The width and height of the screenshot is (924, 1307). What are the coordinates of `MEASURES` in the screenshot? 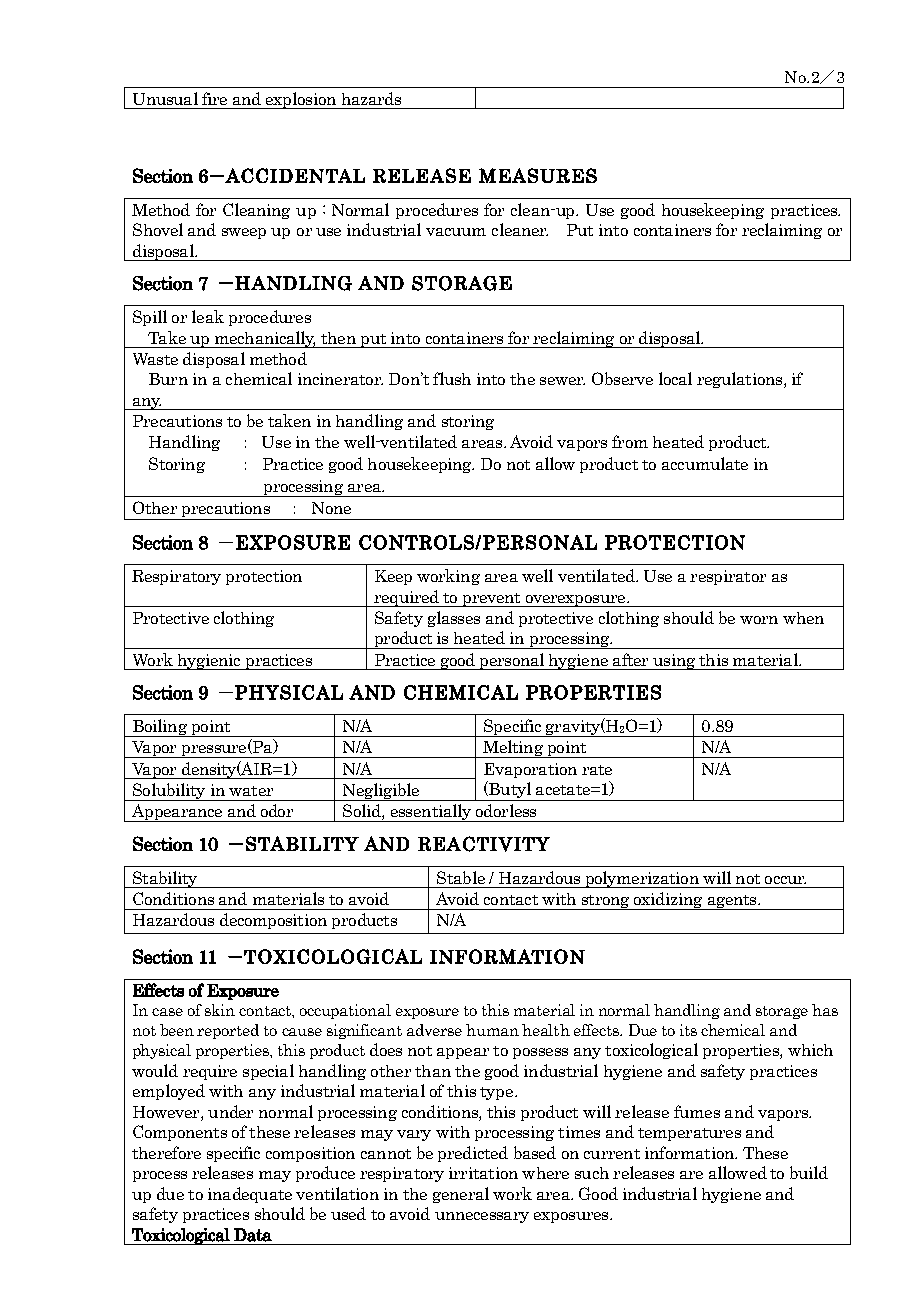 It's located at (538, 175).
